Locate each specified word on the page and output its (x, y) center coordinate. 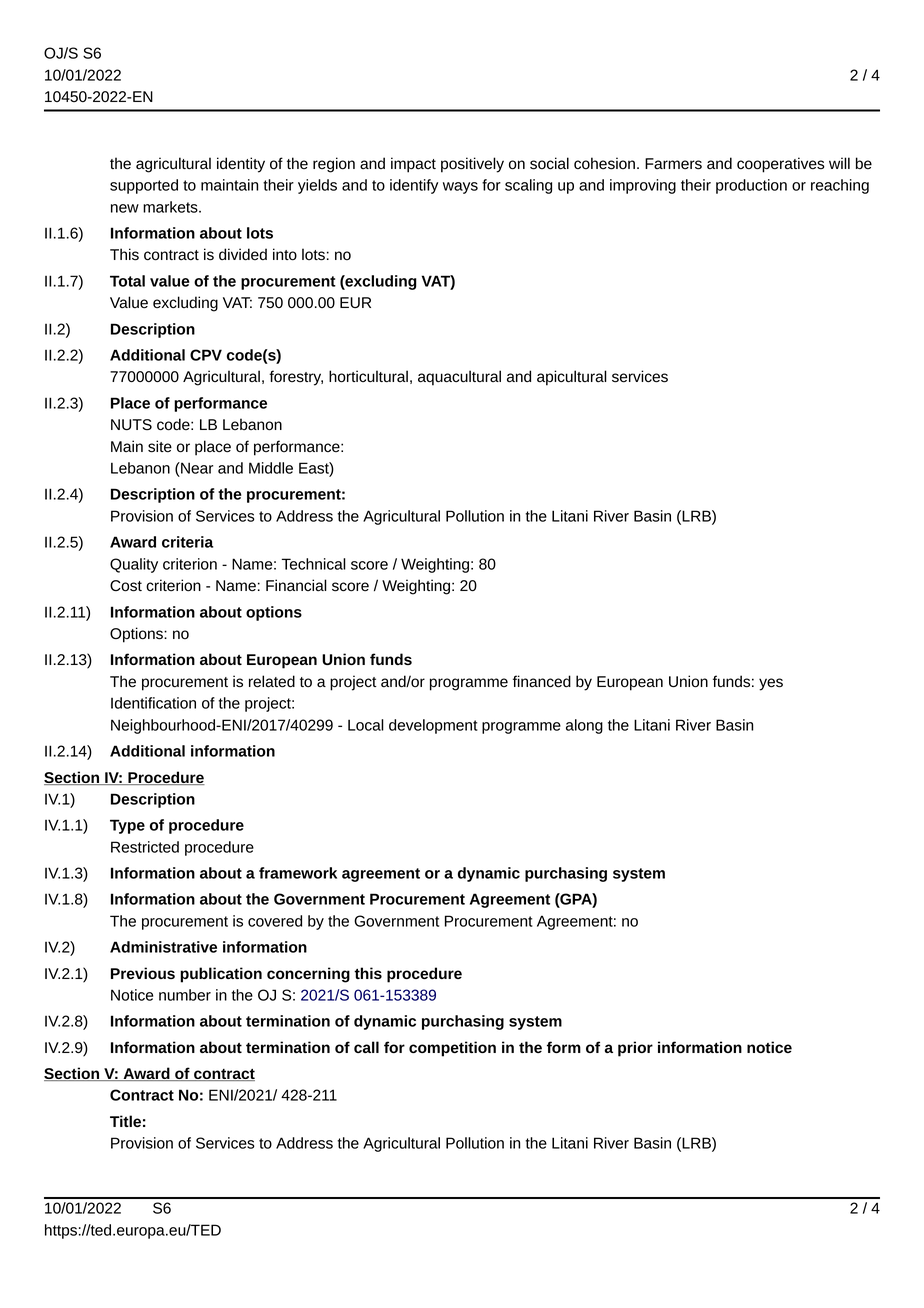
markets (171, 207)
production (751, 186)
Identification (153, 703)
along (584, 726)
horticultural (368, 376)
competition (452, 1049)
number (185, 995)
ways (460, 188)
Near (196, 468)
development (433, 726)
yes (771, 684)
